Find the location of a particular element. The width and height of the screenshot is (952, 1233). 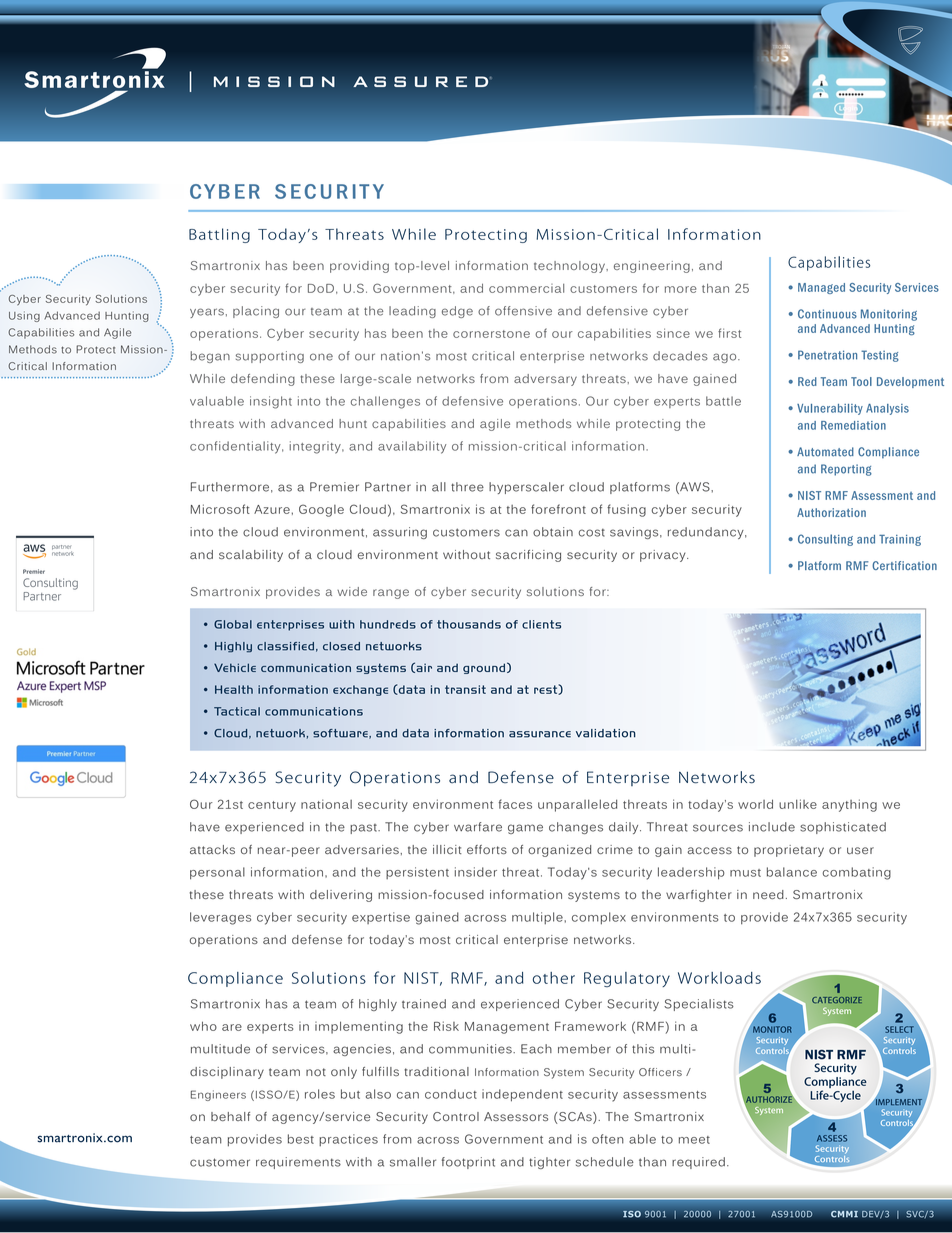

Managed is located at coordinates (821, 288).
